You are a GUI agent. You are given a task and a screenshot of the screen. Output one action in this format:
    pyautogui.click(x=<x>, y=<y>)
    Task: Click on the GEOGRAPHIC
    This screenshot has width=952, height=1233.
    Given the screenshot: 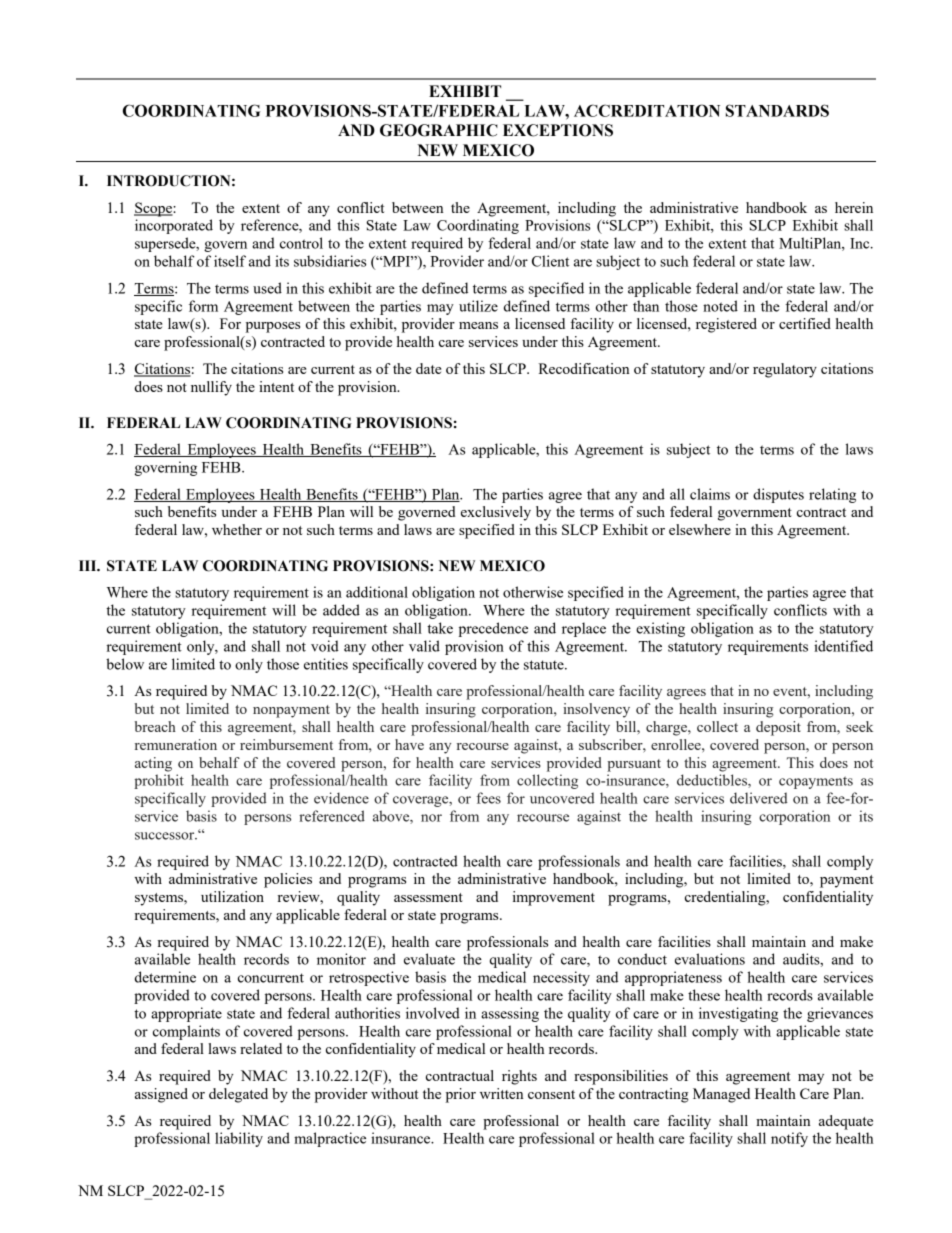 What is the action you would take?
    pyautogui.click(x=439, y=130)
